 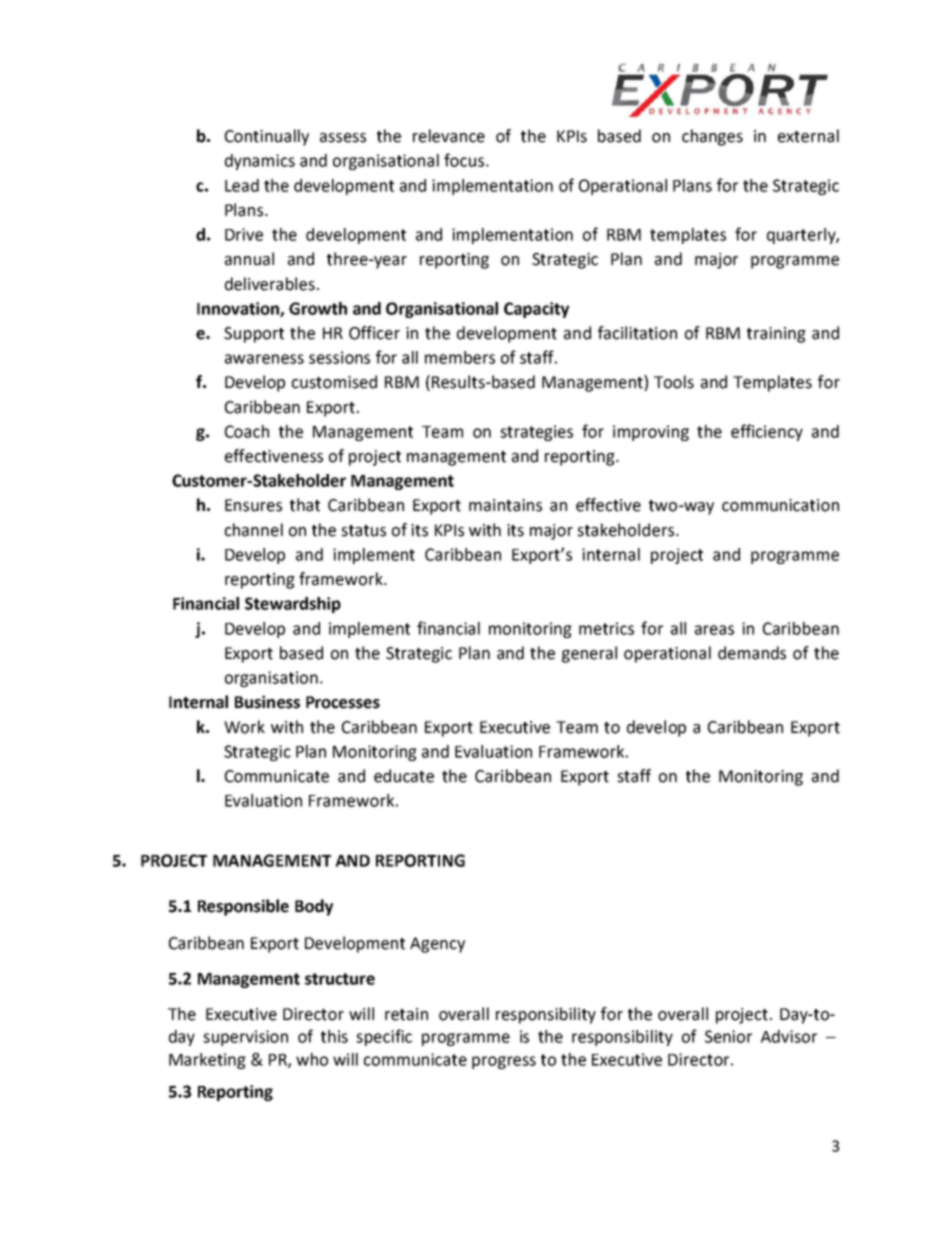 What do you see at coordinates (449, 136) in the image?
I see `relevance` at bounding box center [449, 136].
